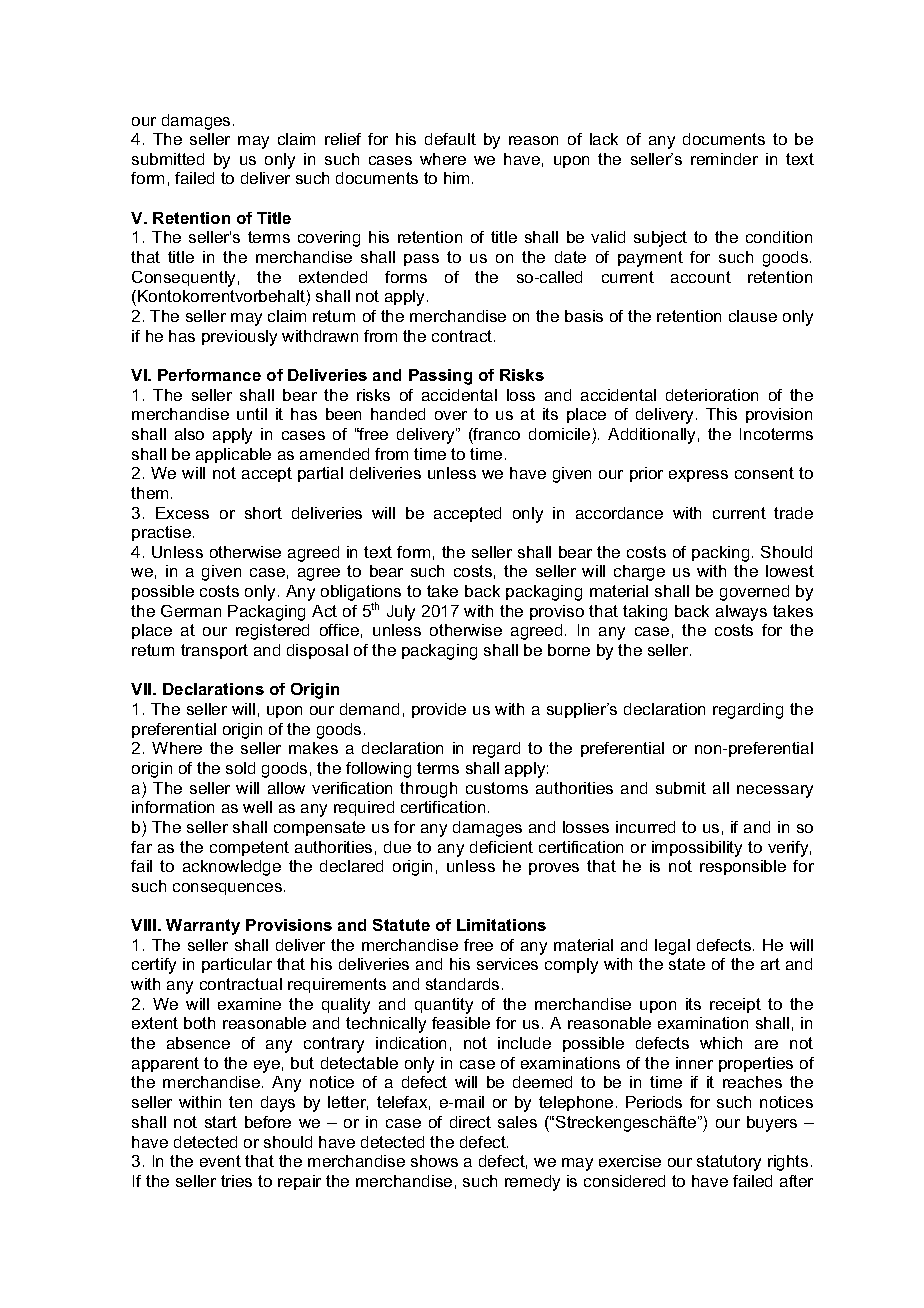 This image has width=924, height=1308. I want to click on provide, so click(439, 710).
